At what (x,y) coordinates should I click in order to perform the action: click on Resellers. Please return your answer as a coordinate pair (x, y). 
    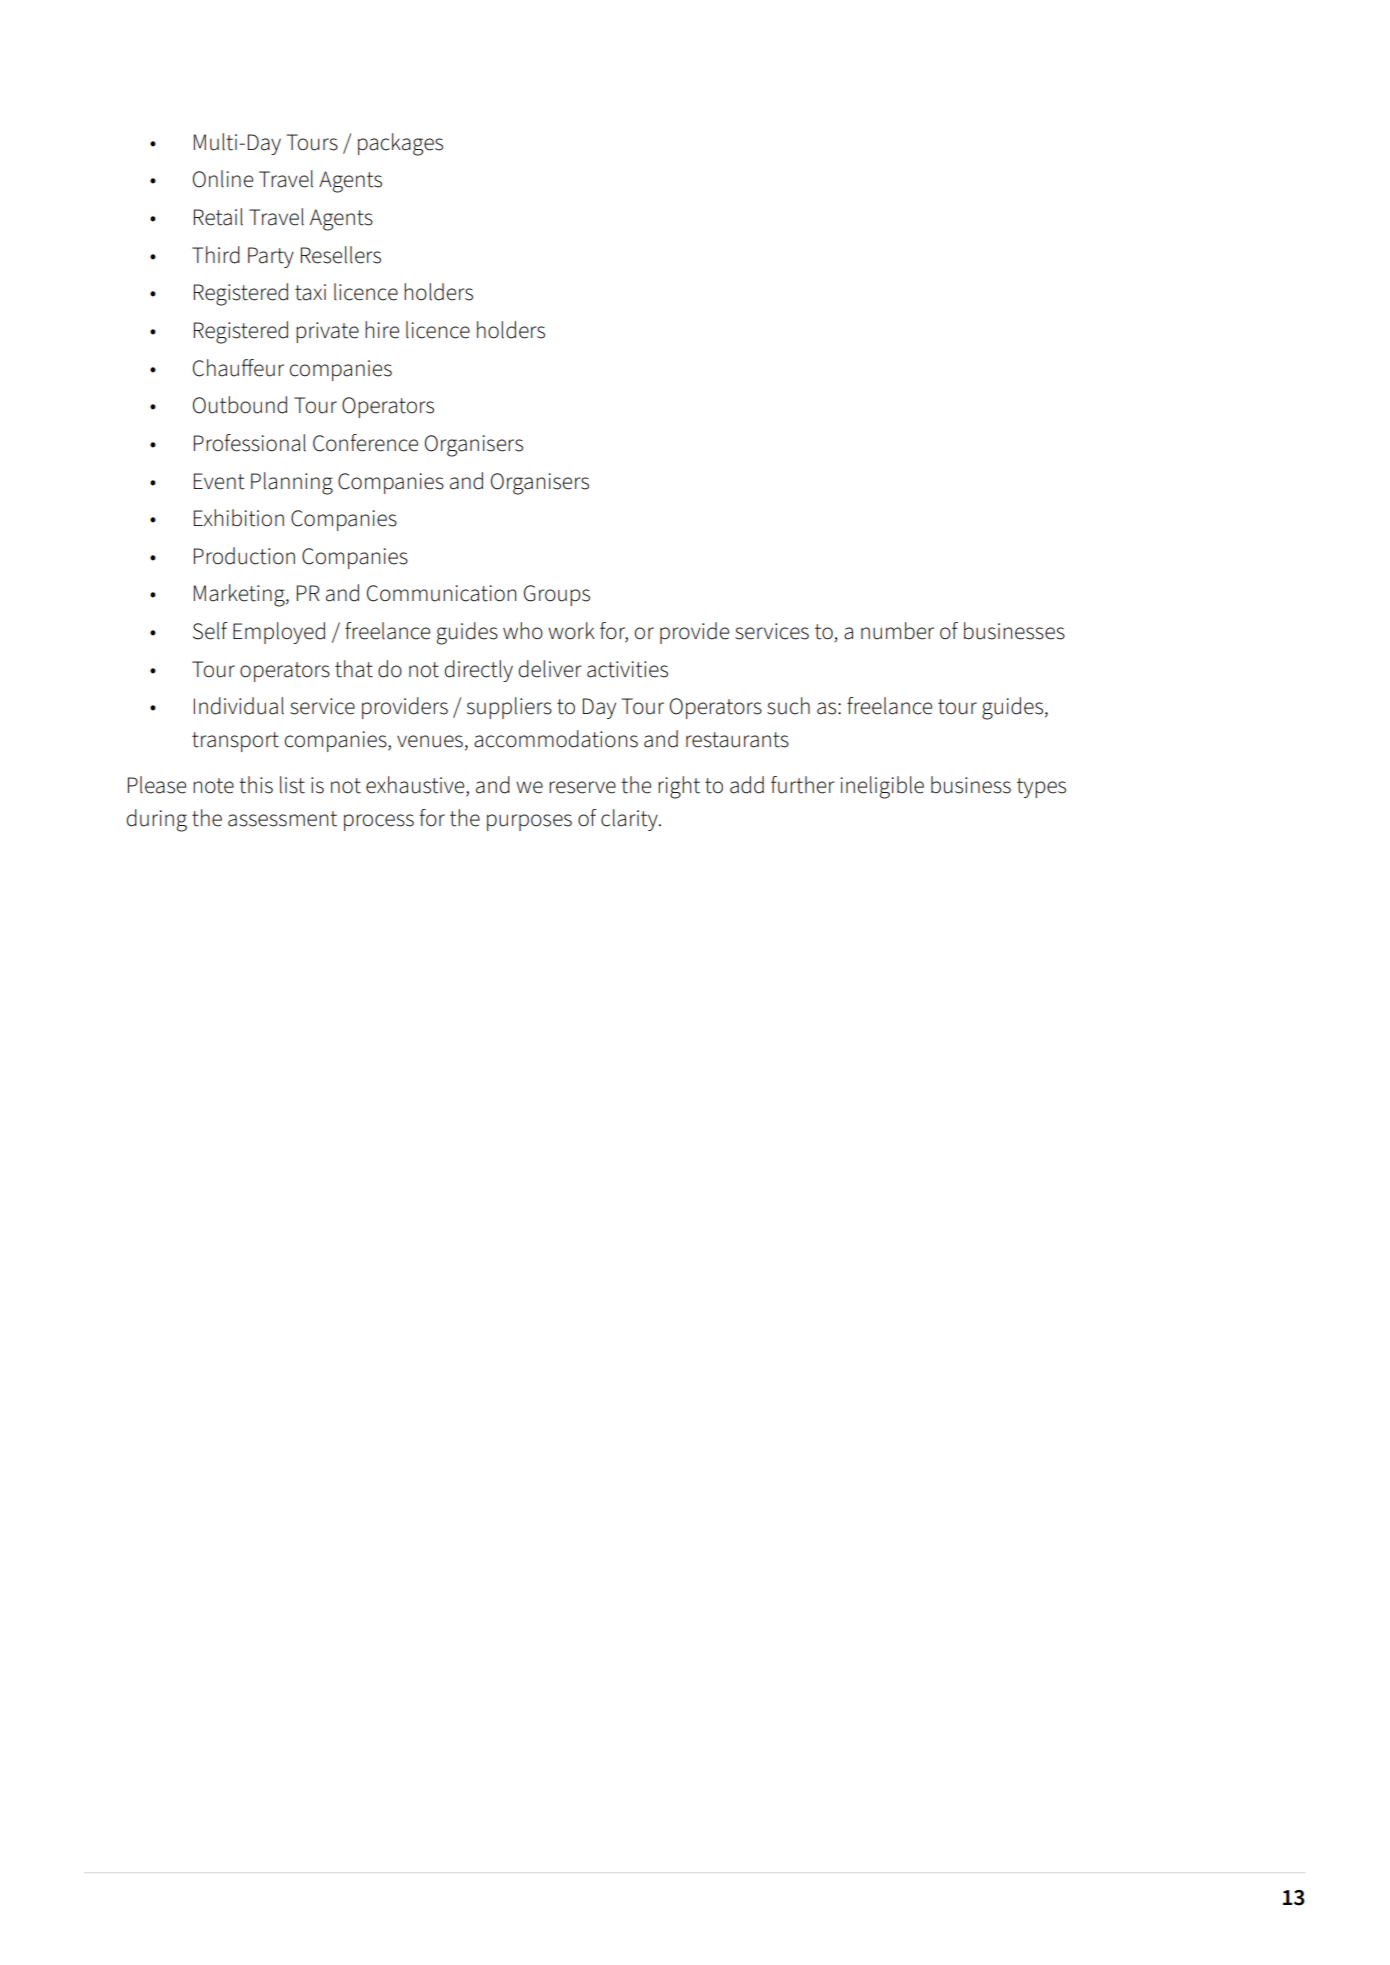
    Looking at the image, I should click on (341, 255).
